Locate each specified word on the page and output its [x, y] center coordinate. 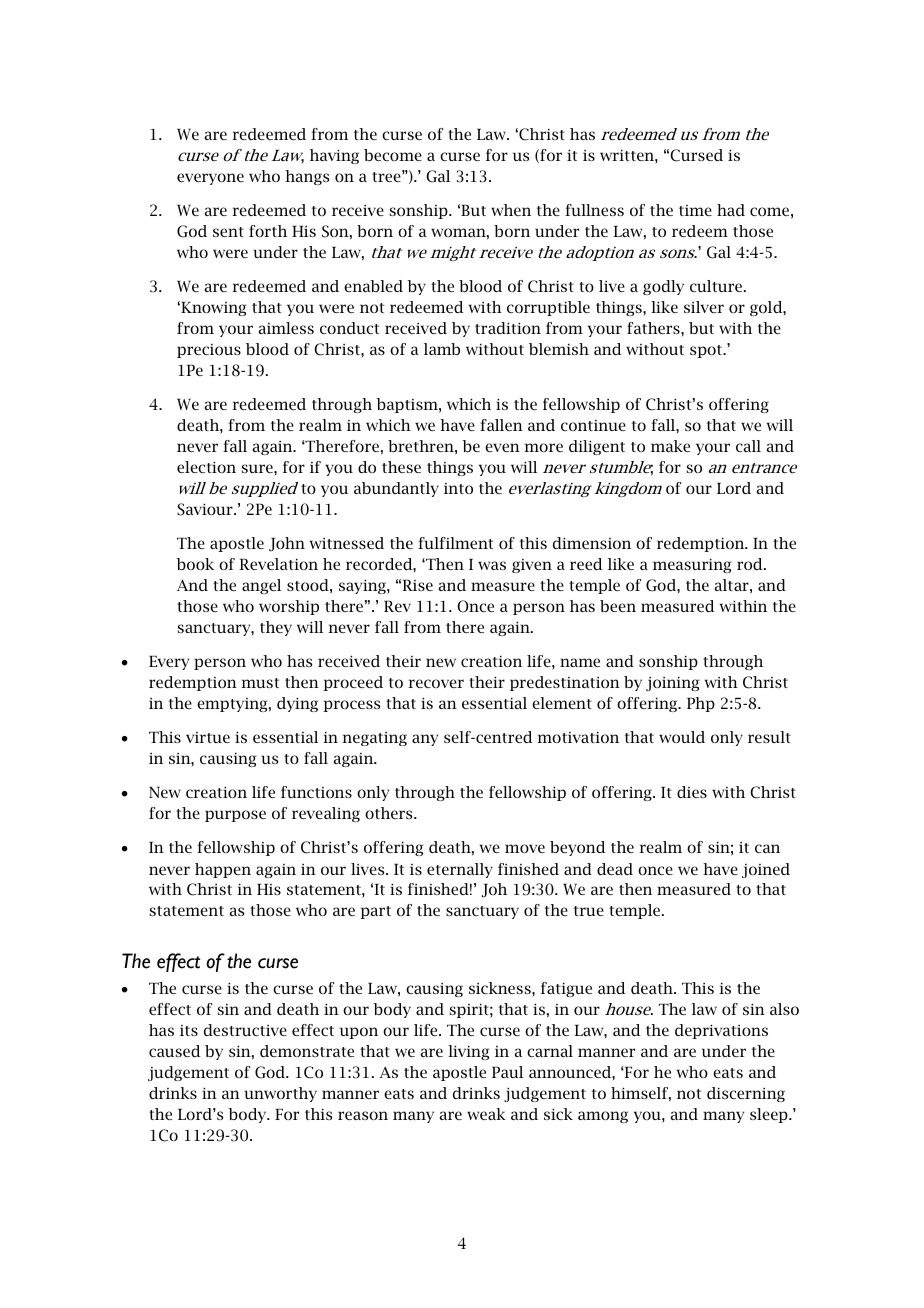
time [695, 210]
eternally [460, 870]
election [206, 467]
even [502, 447]
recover [436, 683]
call [748, 446]
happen [223, 870]
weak [486, 1114]
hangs [307, 177]
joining [673, 684]
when [511, 210]
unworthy [280, 1094]
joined [766, 870]
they [276, 628]
